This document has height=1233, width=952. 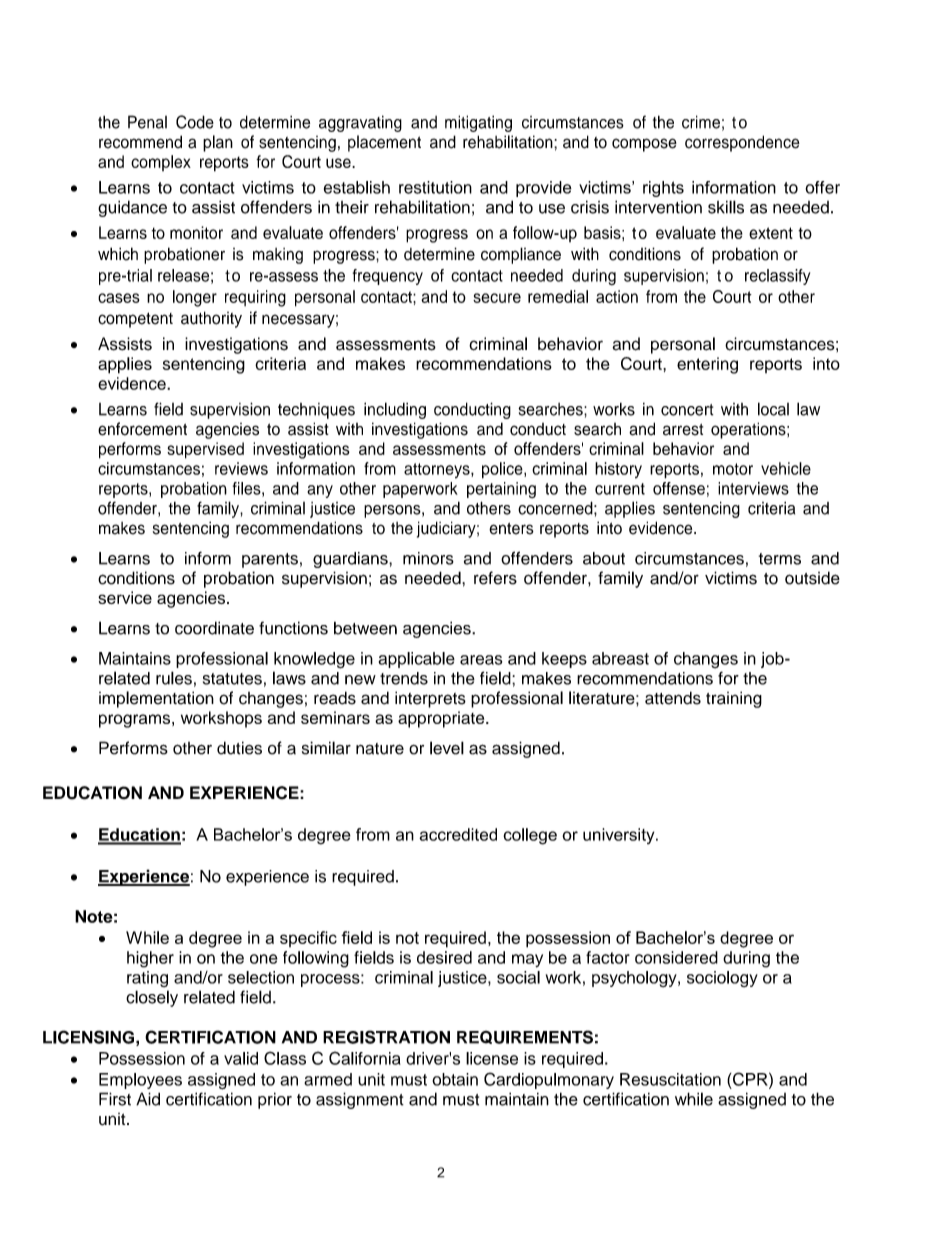 I want to click on mitigating, so click(x=478, y=123).
